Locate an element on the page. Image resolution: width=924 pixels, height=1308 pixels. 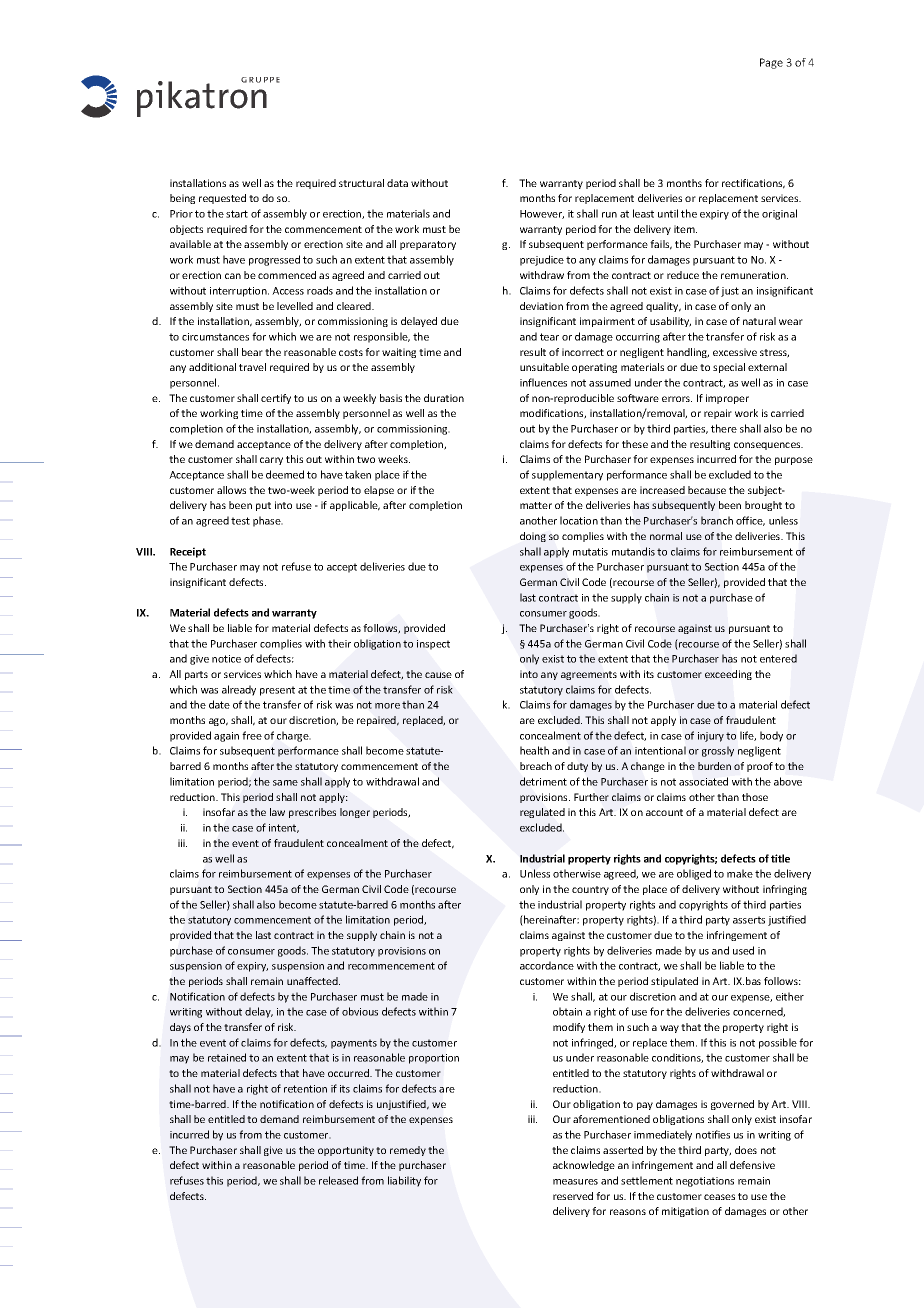
inspect is located at coordinates (433, 645).
